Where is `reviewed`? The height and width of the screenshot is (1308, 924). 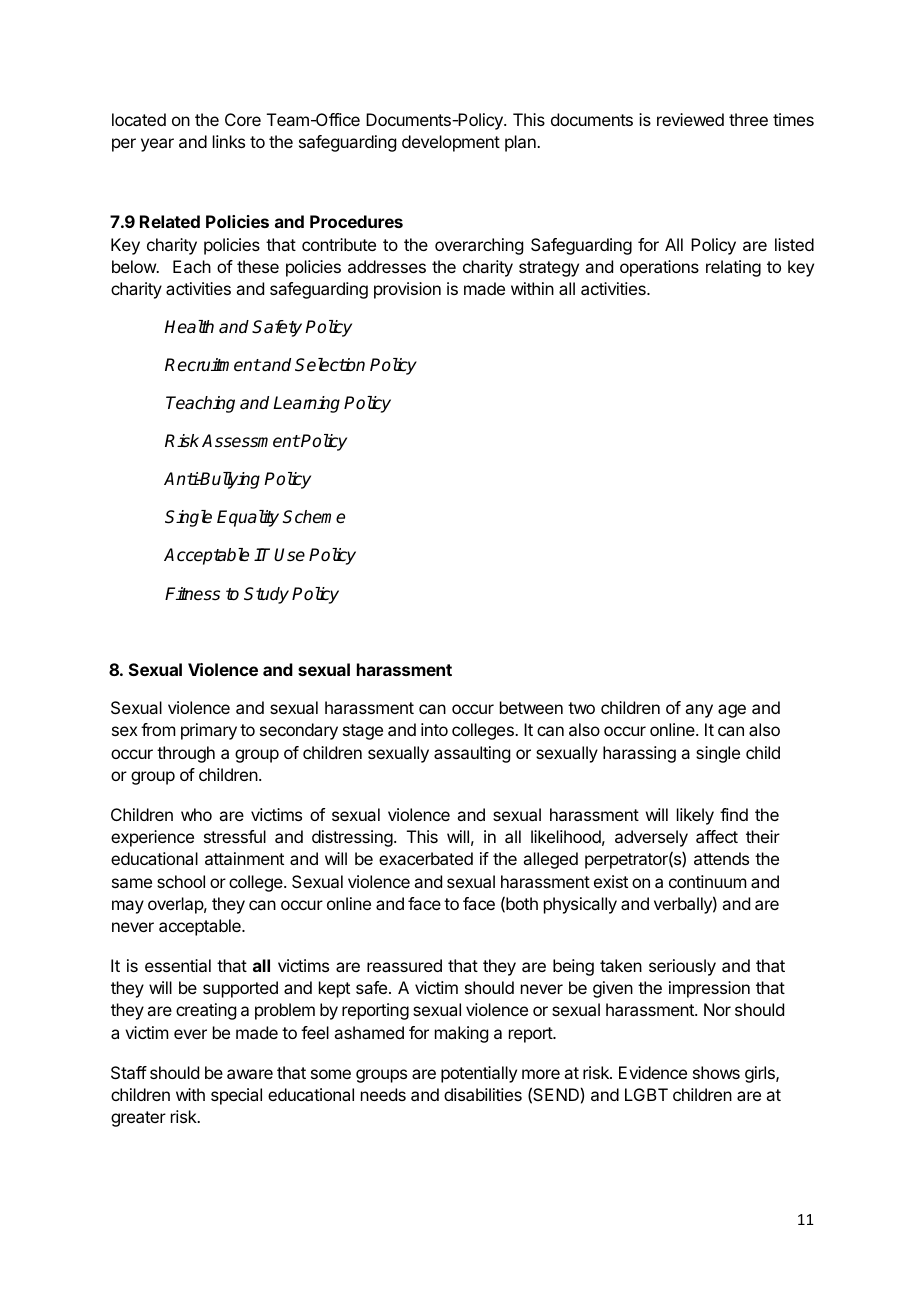
reviewed is located at coordinates (690, 119).
